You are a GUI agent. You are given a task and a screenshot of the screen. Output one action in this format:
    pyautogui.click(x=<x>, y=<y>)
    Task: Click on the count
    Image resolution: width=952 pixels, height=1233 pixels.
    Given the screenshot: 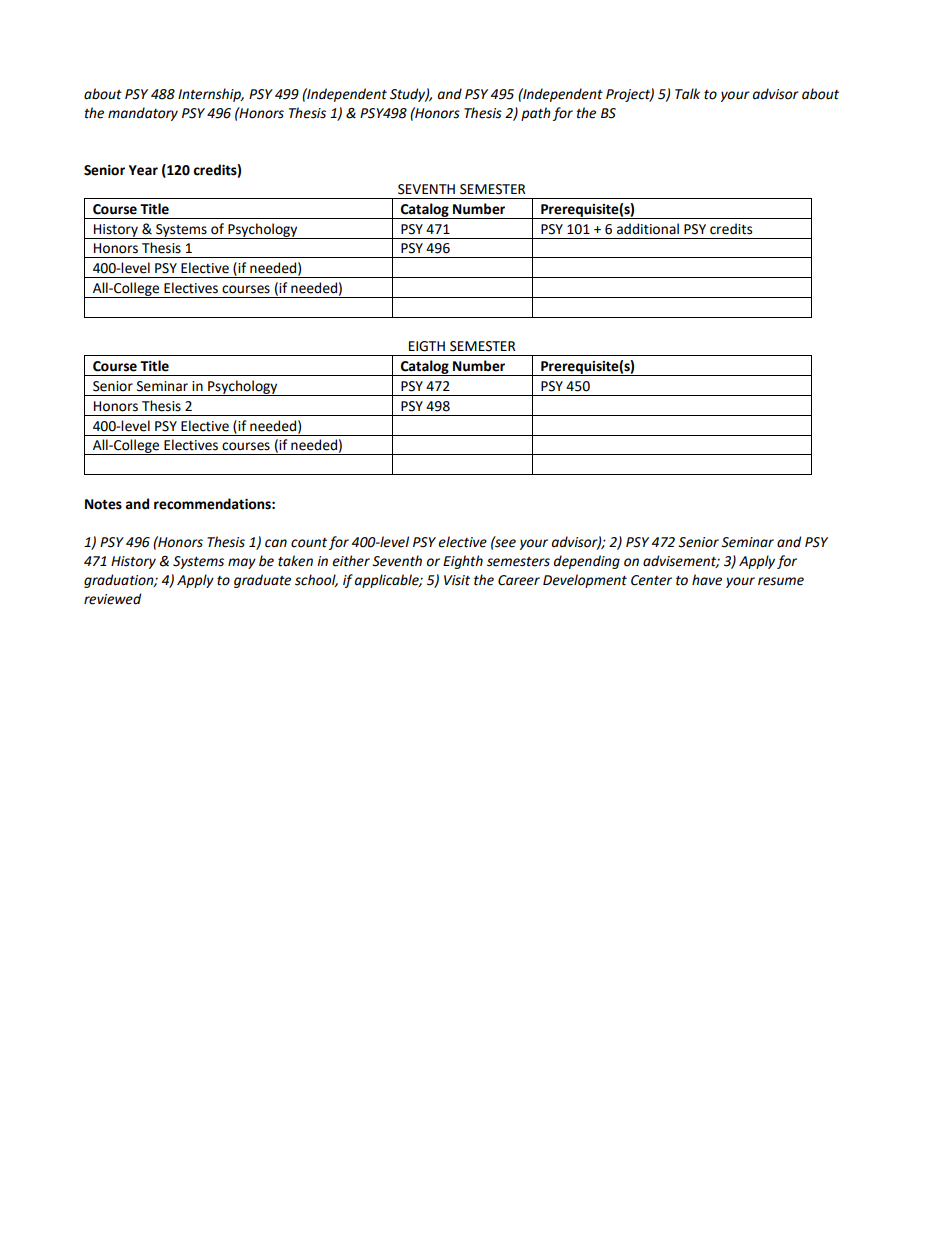 What is the action you would take?
    pyautogui.click(x=309, y=543)
